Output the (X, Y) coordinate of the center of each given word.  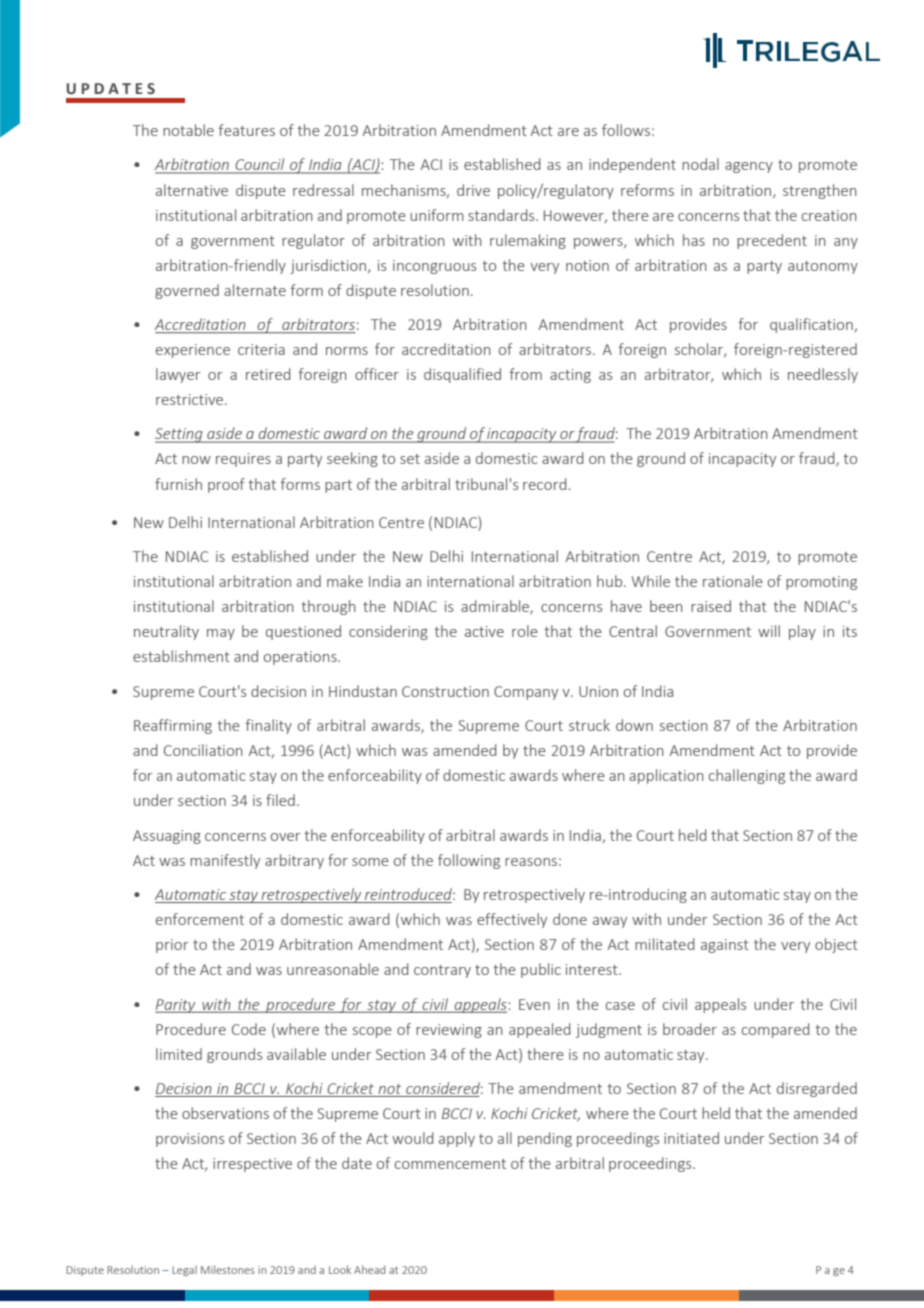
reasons (531, 862)
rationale (733, 581)
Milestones (228, 1269)
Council (260, 165)
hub (611, 581)
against (725, 946)
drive (473, 190)
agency (749, 167)
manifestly (225, 861)
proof (226, 485)
